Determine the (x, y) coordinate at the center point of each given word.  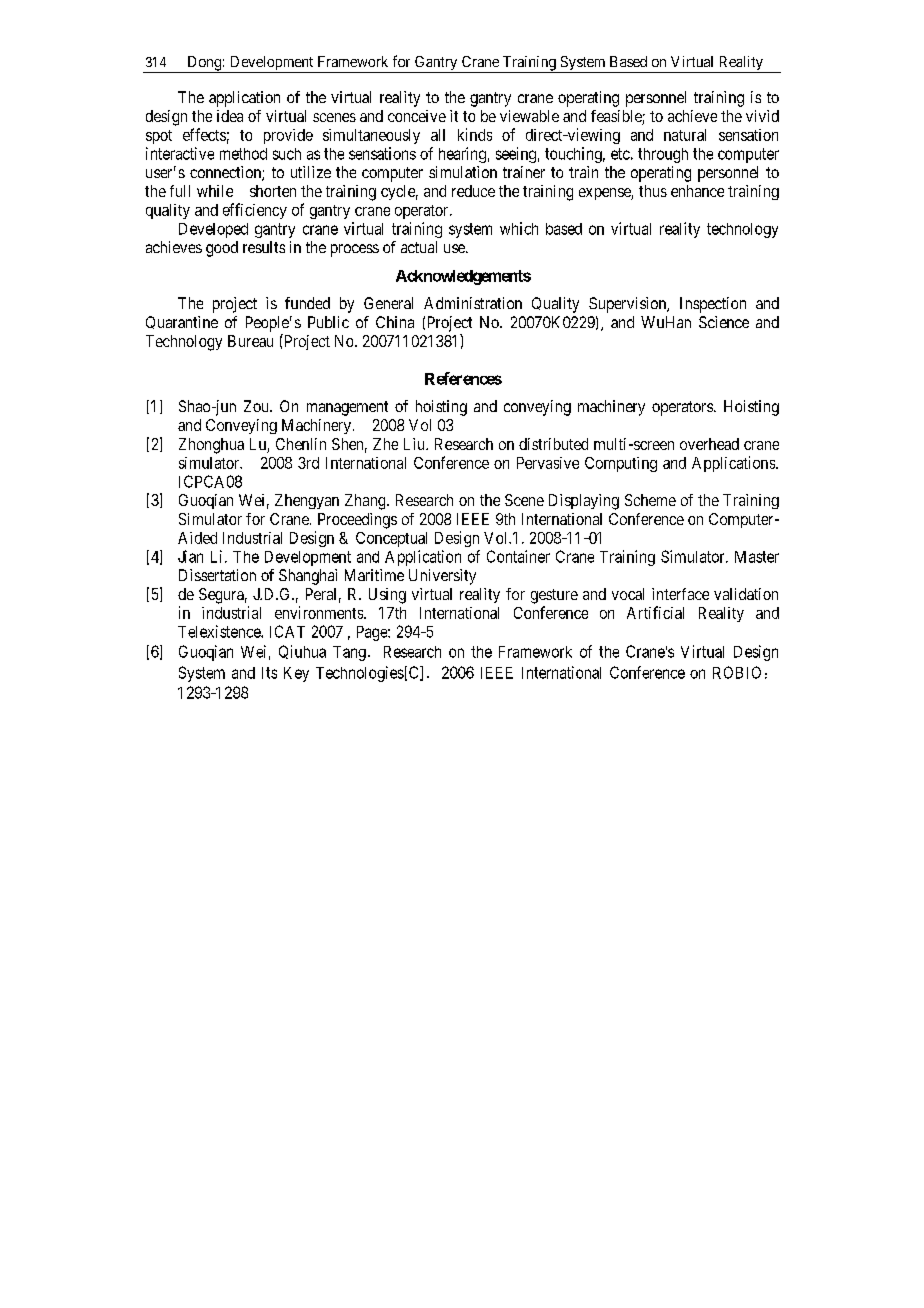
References (463, 378)
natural (685, 135)
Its (269, 673)
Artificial (655, 612)
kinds (475, 134)
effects (204, 134)
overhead (709, 444)
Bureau (250, 341)
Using (387, 596)
